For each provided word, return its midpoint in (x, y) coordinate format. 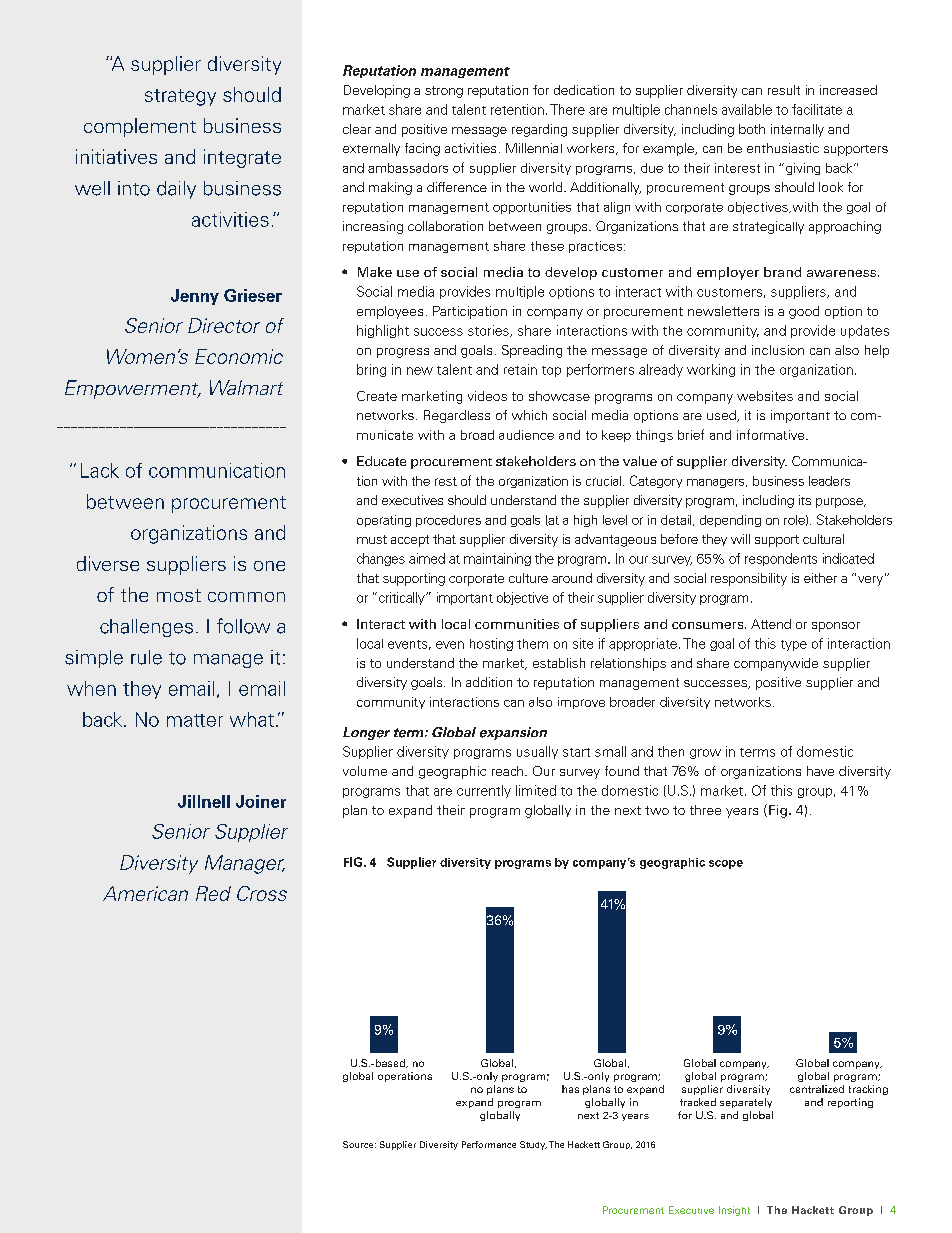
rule (146, 657)
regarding (539, 130)
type (794, 645)
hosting (491, 644)
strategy (180, 97)
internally (797, 130)
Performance (489, 1144)
